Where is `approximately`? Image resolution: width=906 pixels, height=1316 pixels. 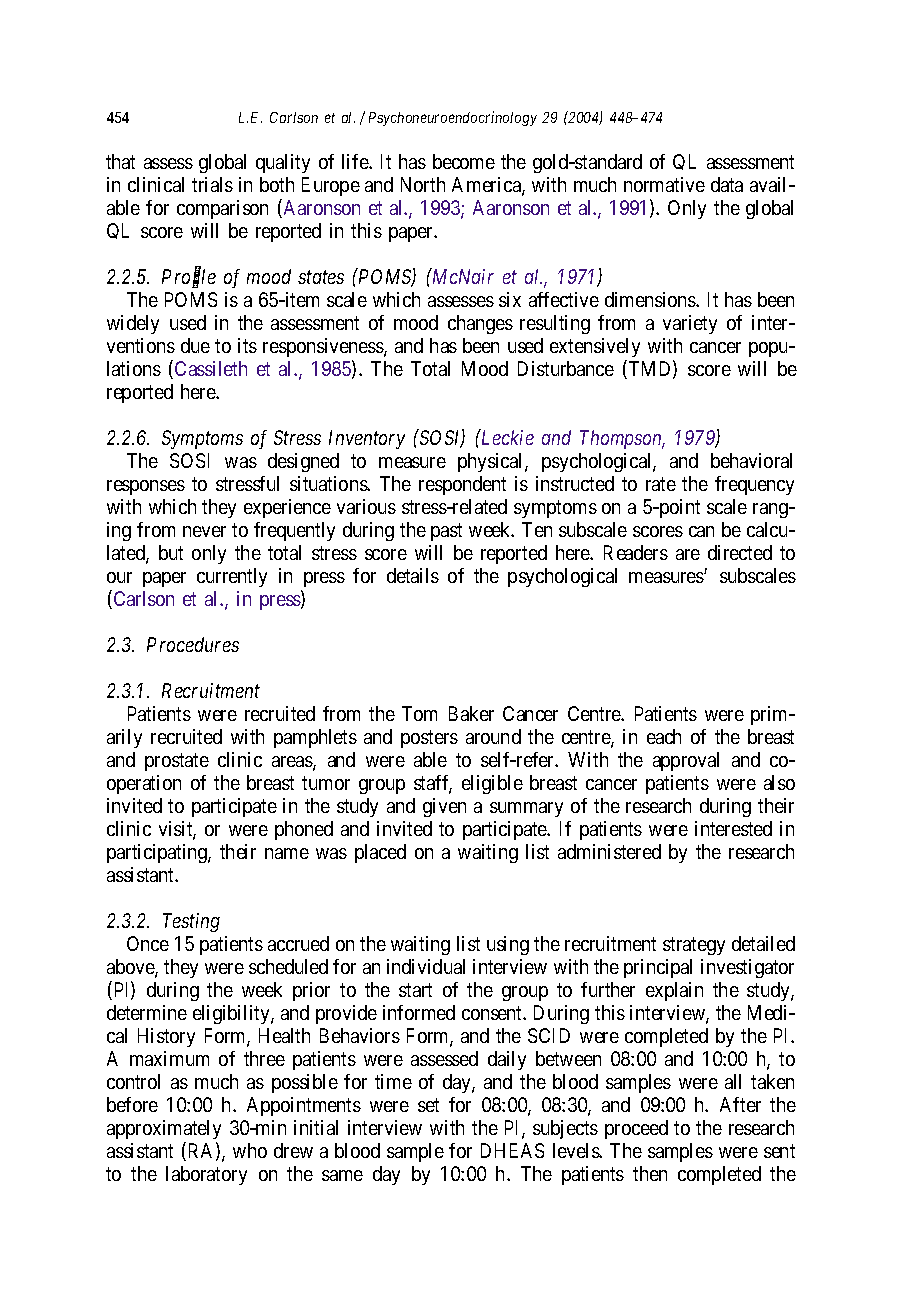 approximately is located at coordinates (164, 1131).
